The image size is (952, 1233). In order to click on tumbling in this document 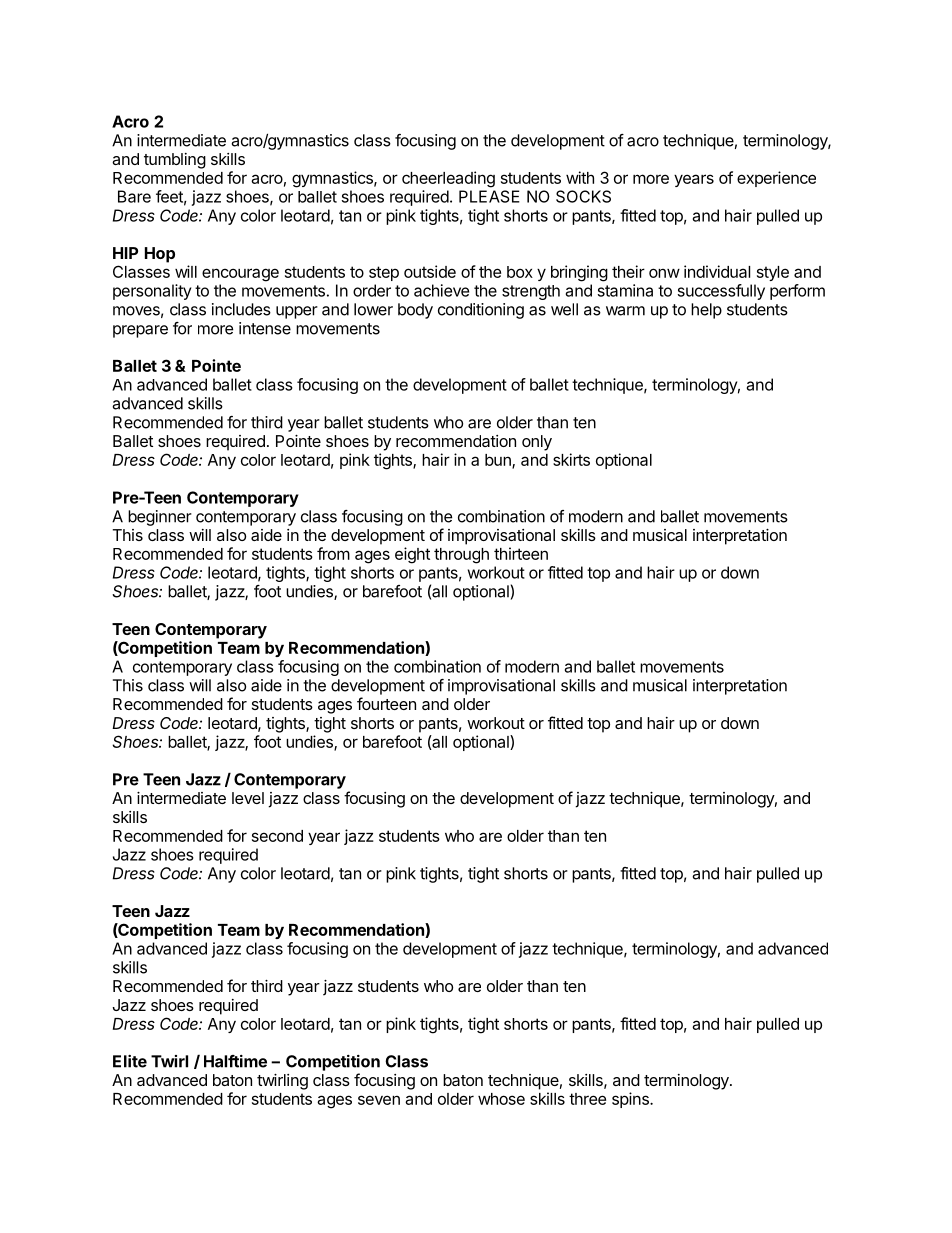, I will do `click(175, 161)`.
